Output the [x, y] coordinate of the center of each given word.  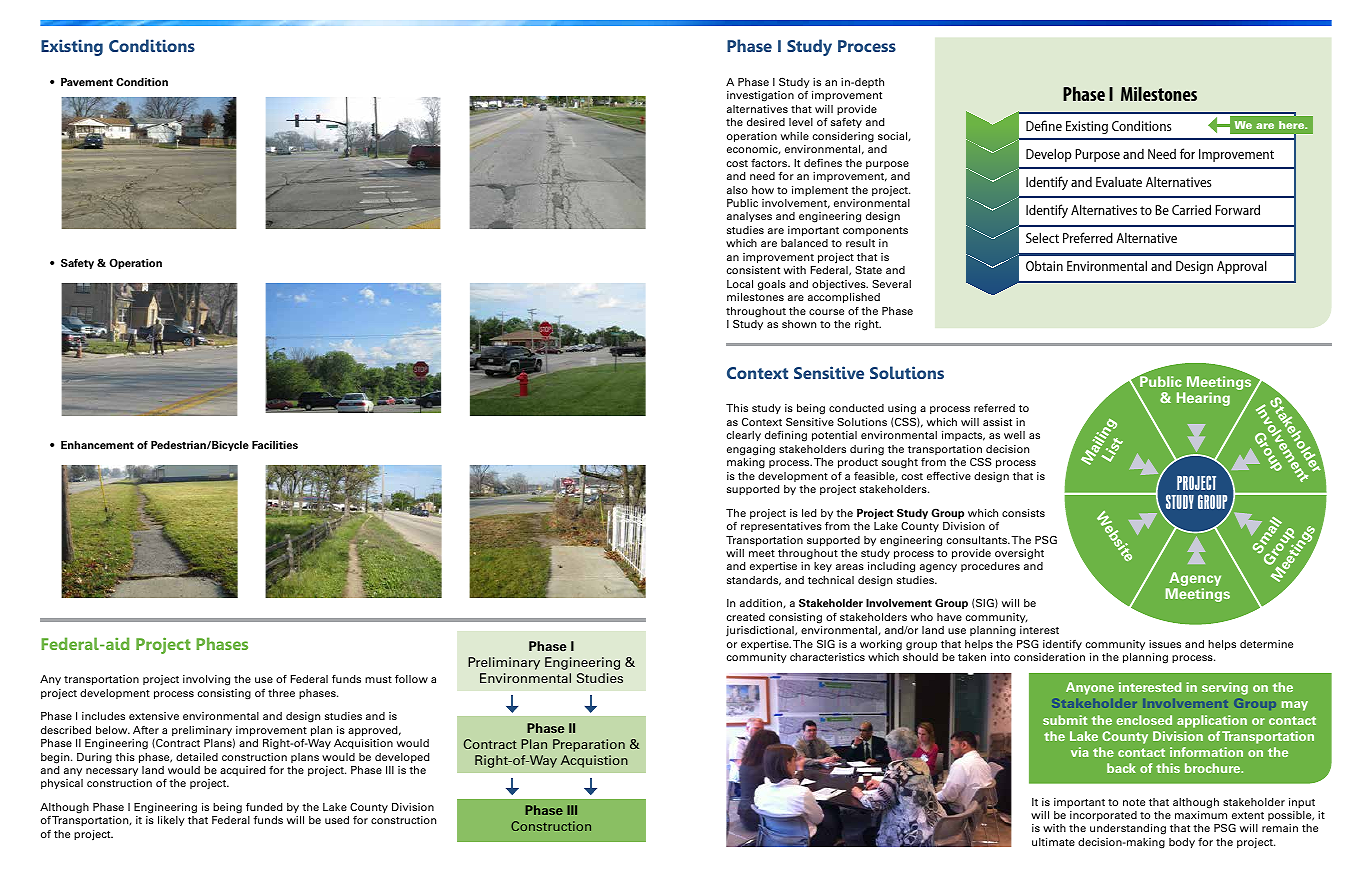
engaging [751, 450]
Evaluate [1119, 182]
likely [171, 821]
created [746, 617]
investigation [760, 96]
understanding [1128, 829]
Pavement [87, 82]
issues [1165, 644]
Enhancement [97, 445]
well [1014, 435]
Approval [1242, 267]
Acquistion [594, 761]
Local [740, 284]
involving [206, 680]
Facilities [275, 445]
